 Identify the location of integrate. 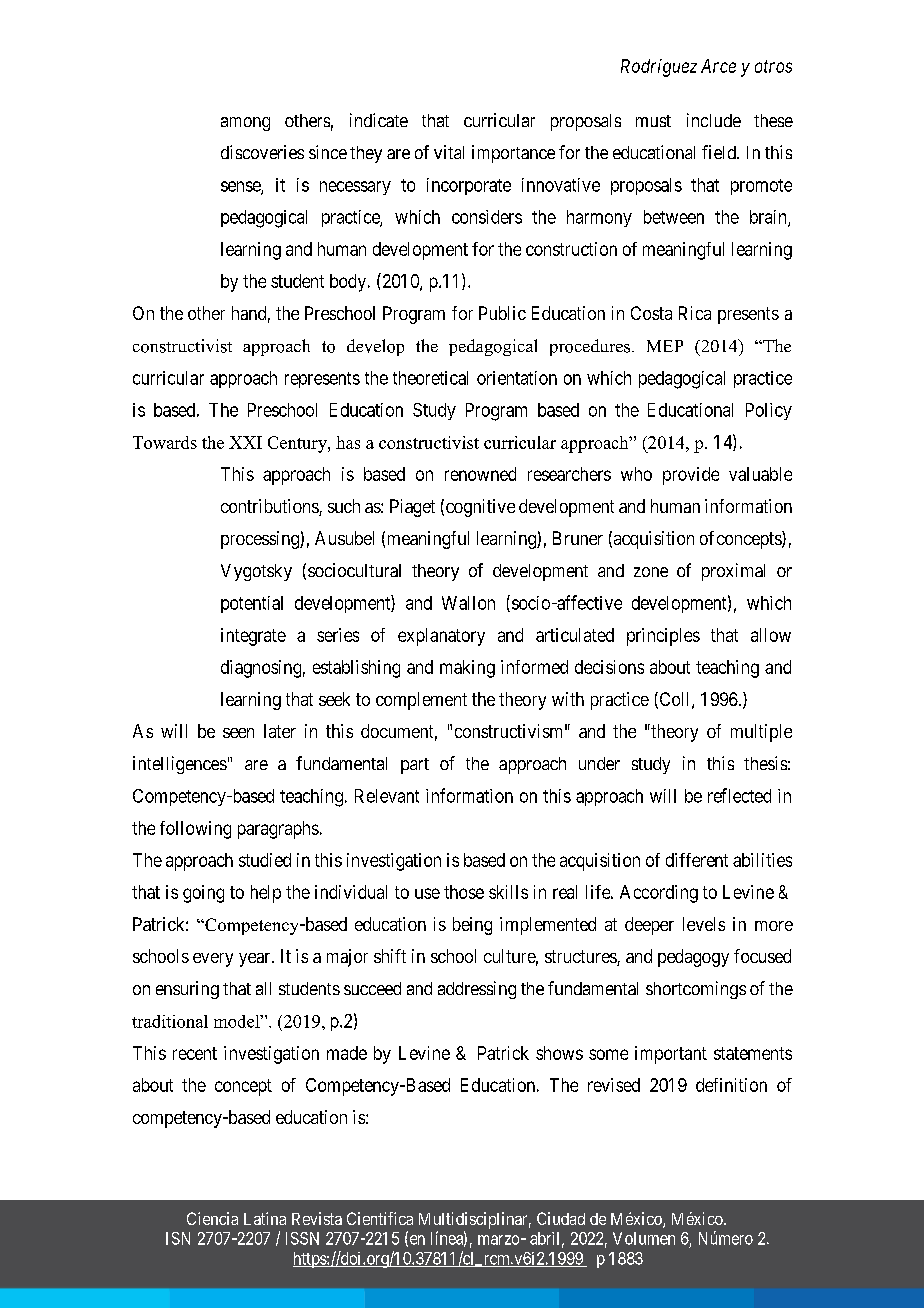
(253, 637).
